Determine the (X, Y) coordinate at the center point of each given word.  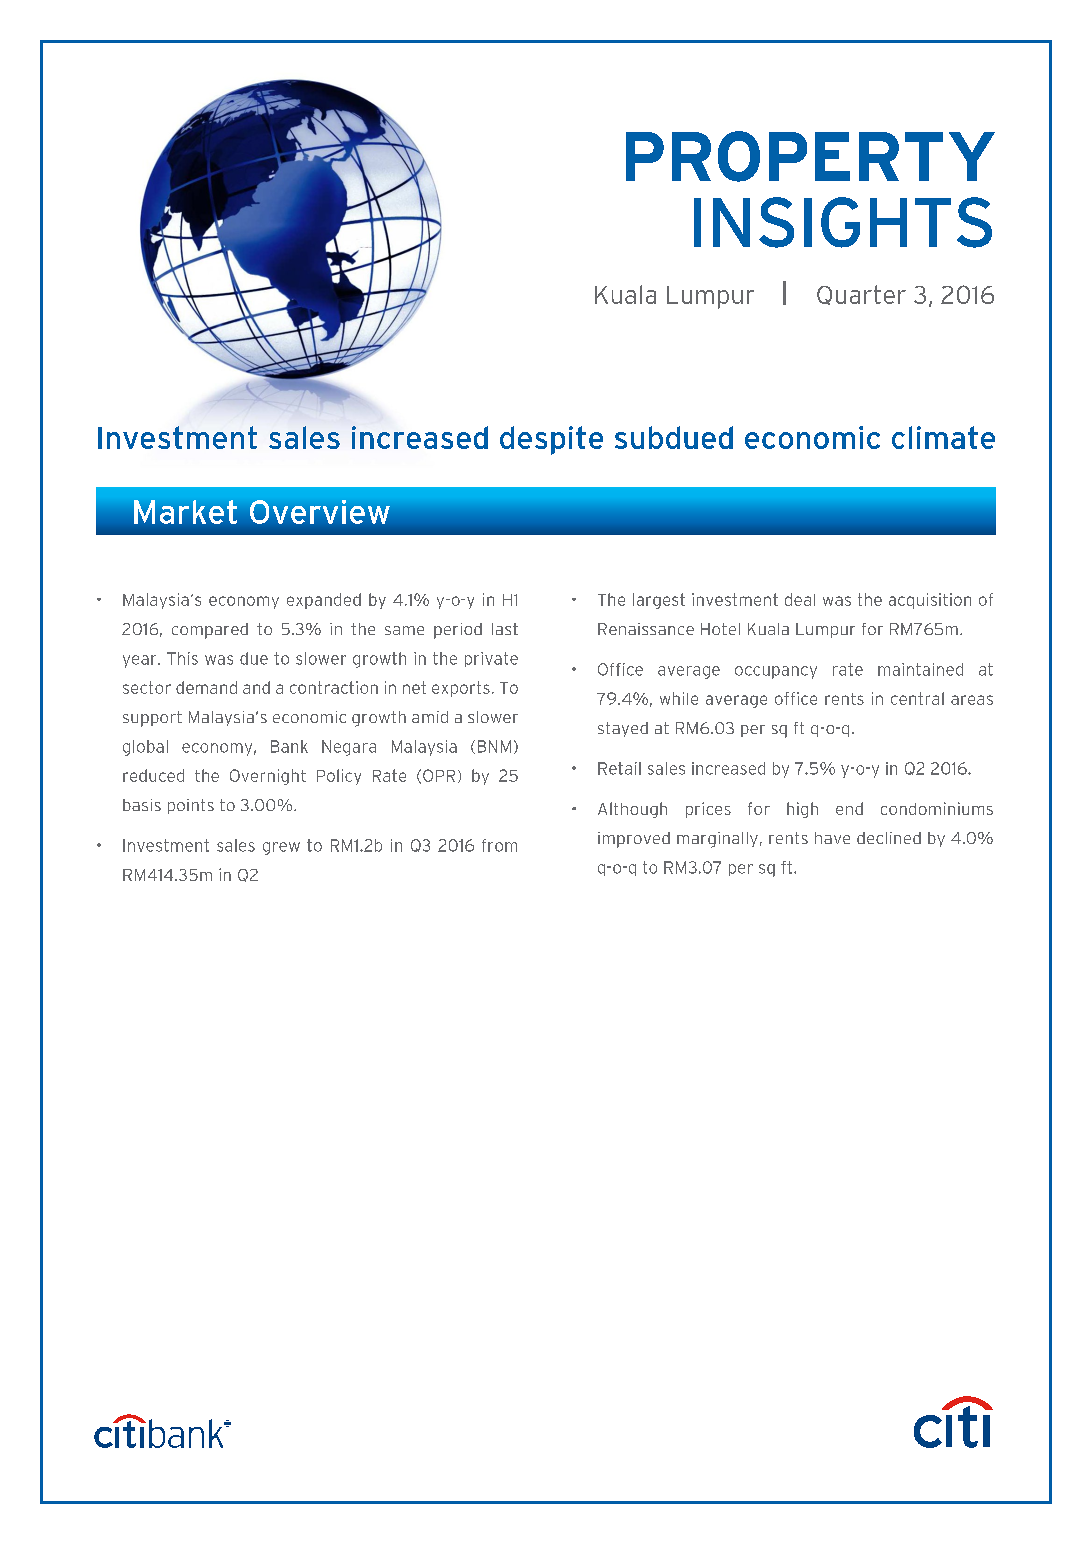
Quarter (861, 295)
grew (281, 848)
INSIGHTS (843, 222)
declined (889, 838)
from (499, 845)
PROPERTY (810, 156)
